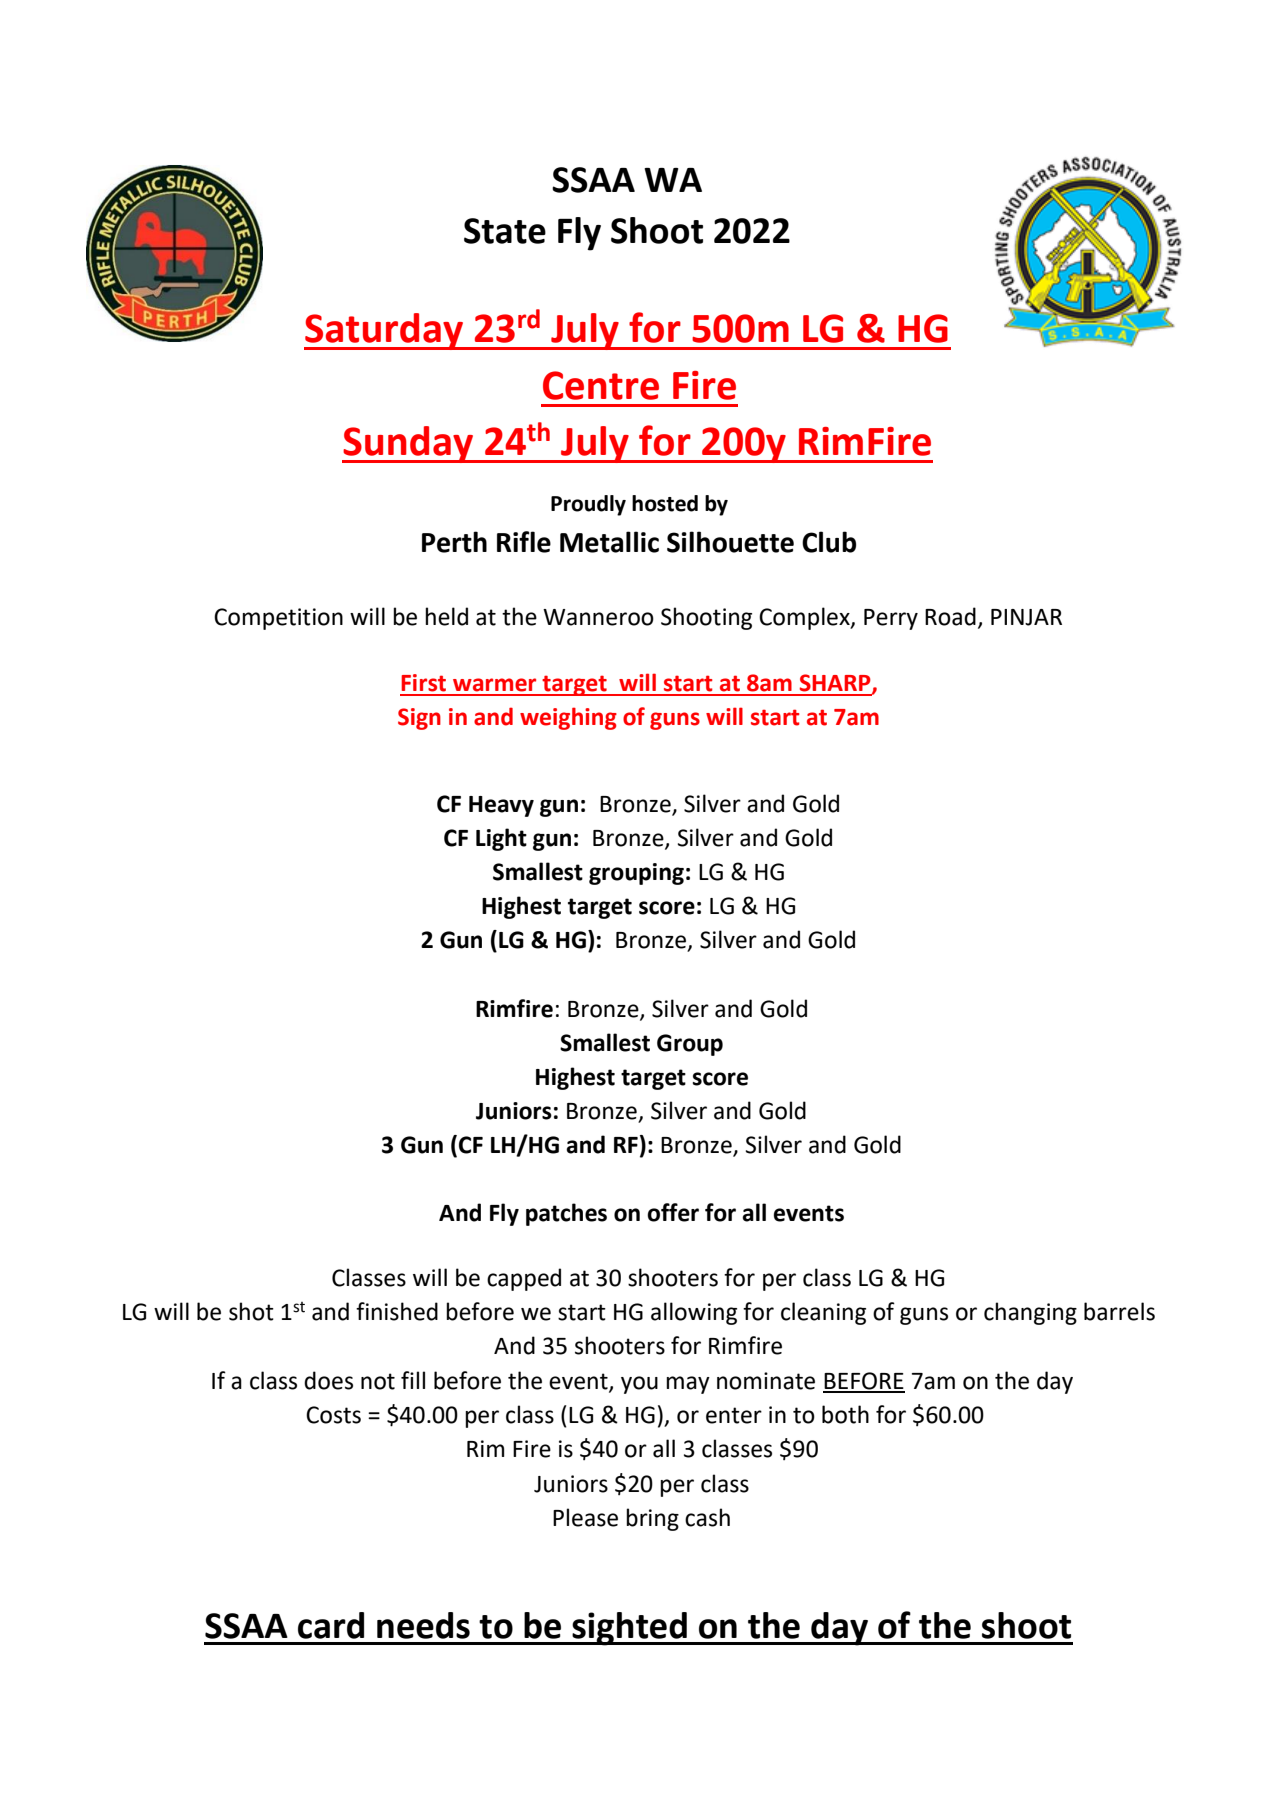 The width and height of the page is (1278, 1808). I want to click on Road, so click(950, 616).
